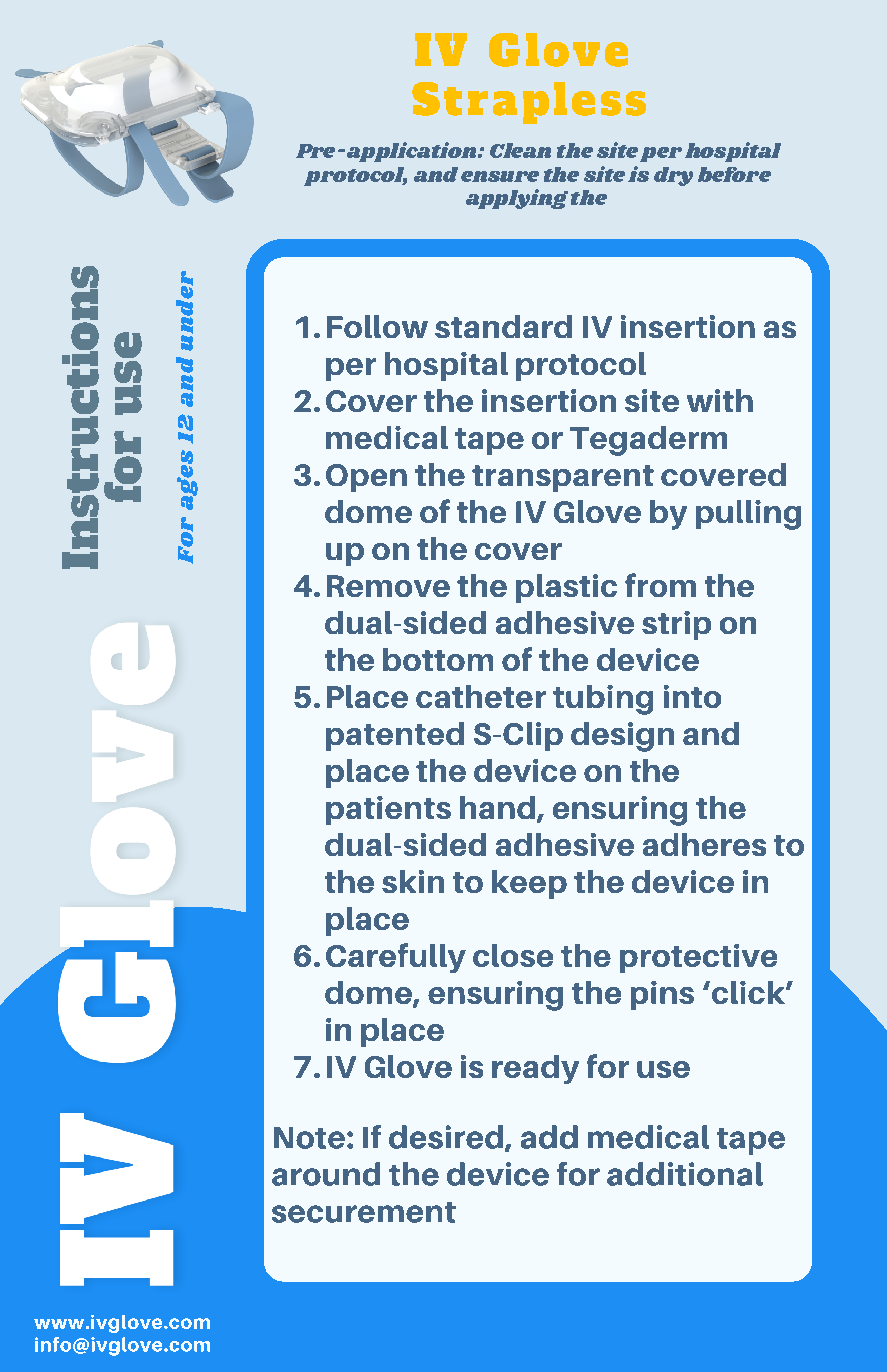 The width and height of the screenshot is (887, 1372). Describe the element at coordinates (326, 1174) in the screenshot. I see `around` at that location.
